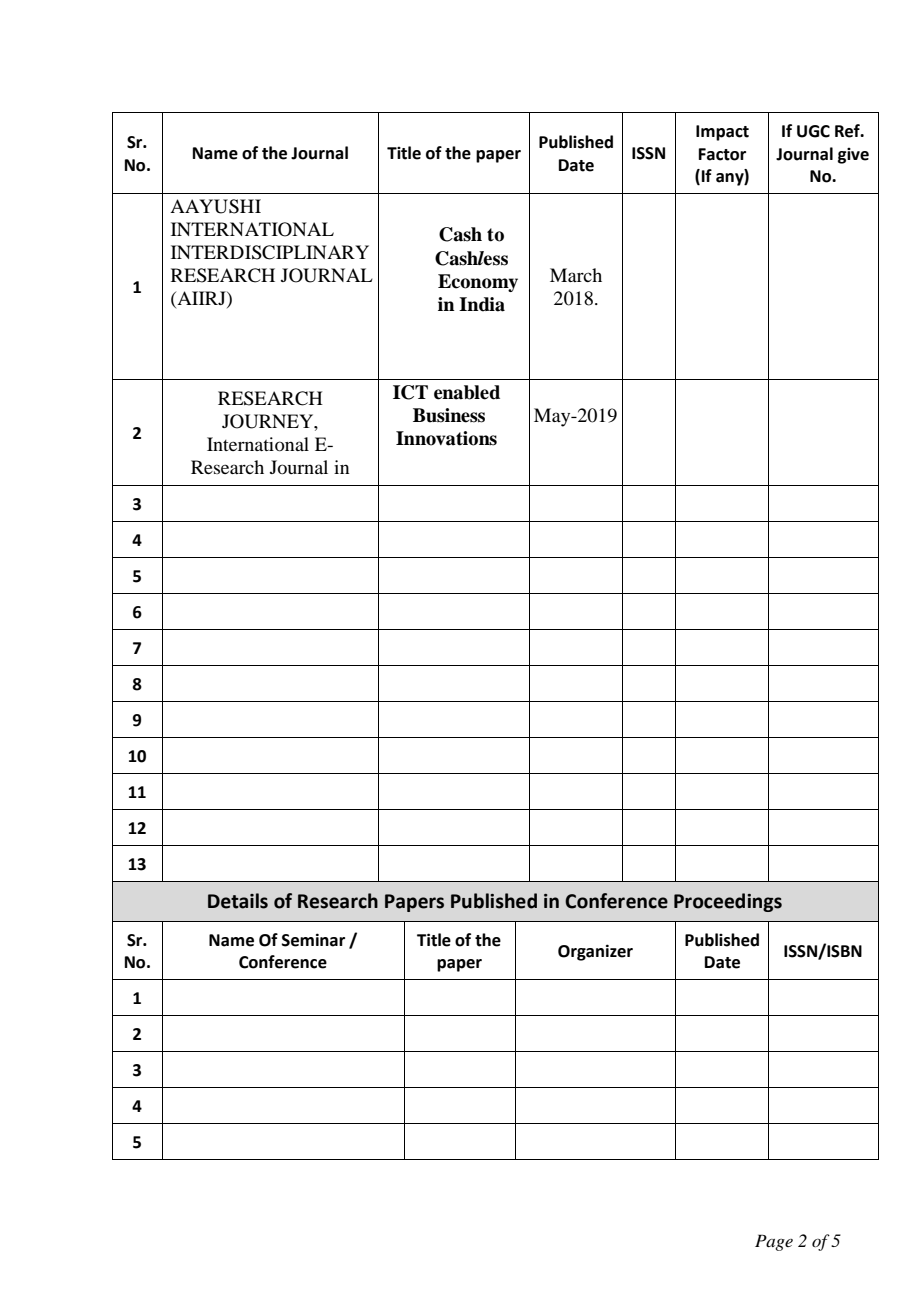  What do you see at coordinates (595, 952) in the screenshot?
I see `Organizer` at bounding box center [595, 952].
